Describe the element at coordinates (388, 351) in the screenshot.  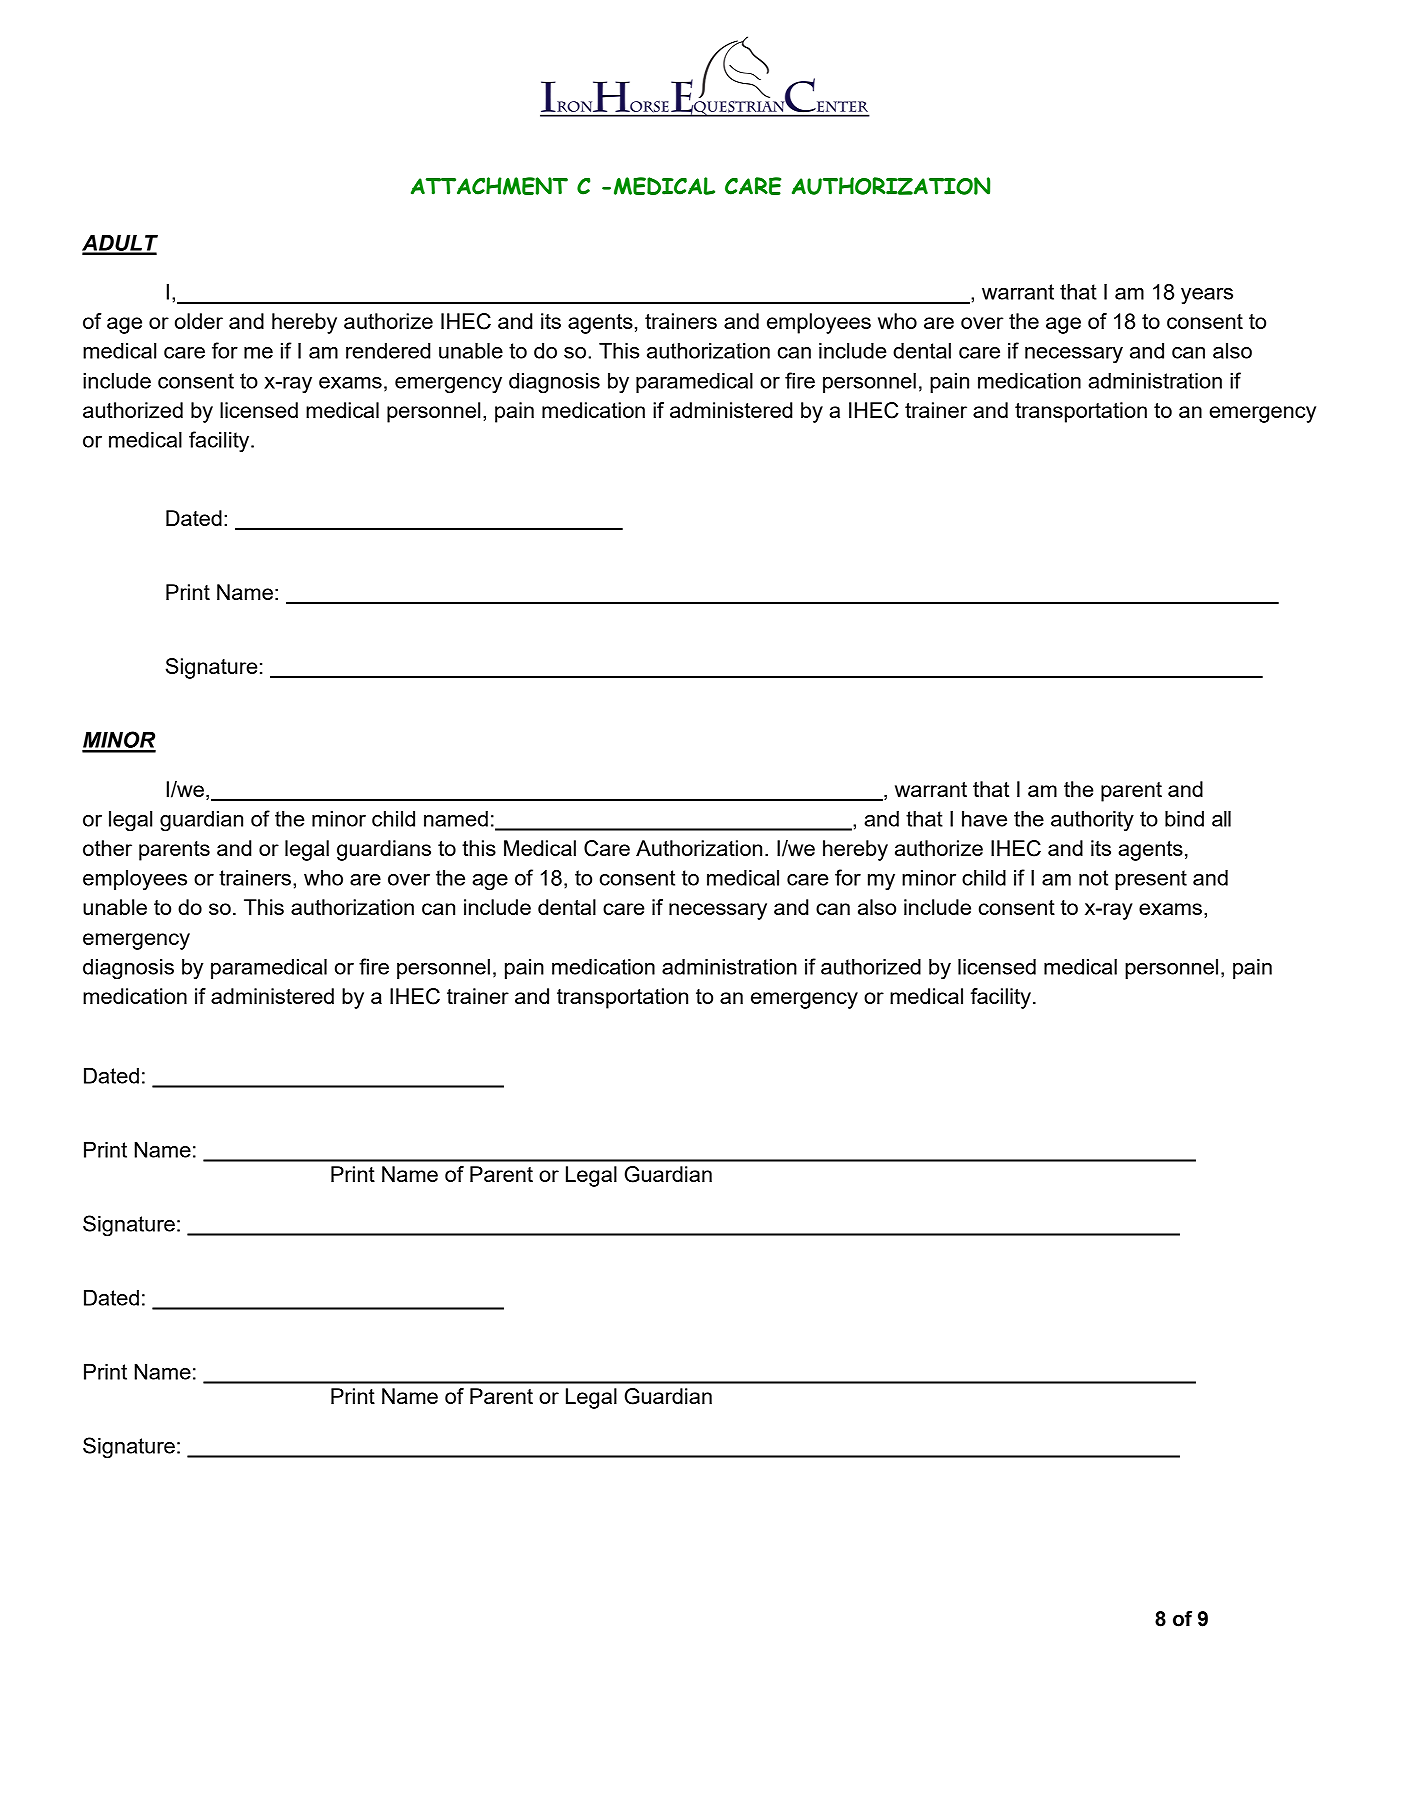
I see `rendered` at that location.
